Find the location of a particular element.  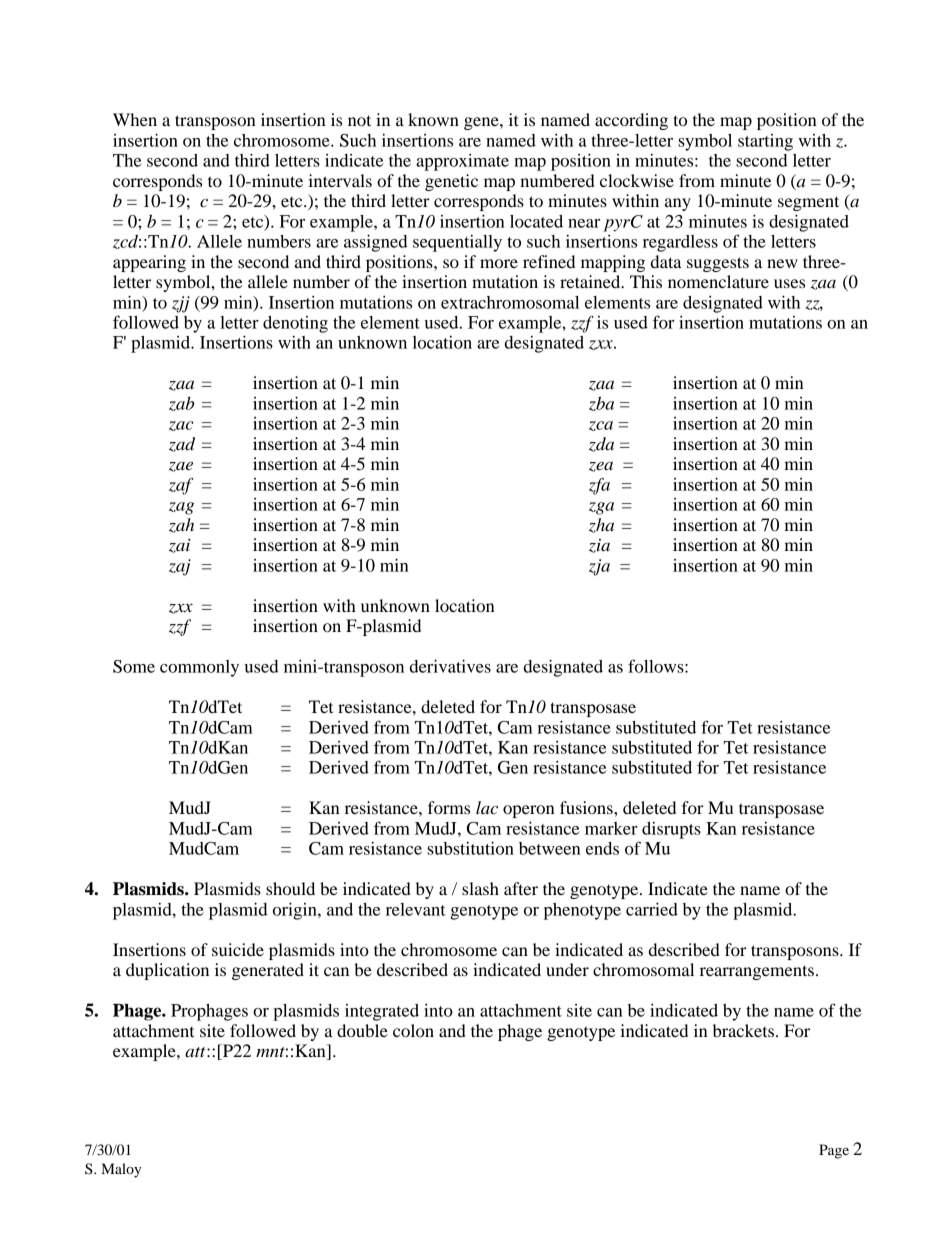

double is located at coordinates (362, 1030).
